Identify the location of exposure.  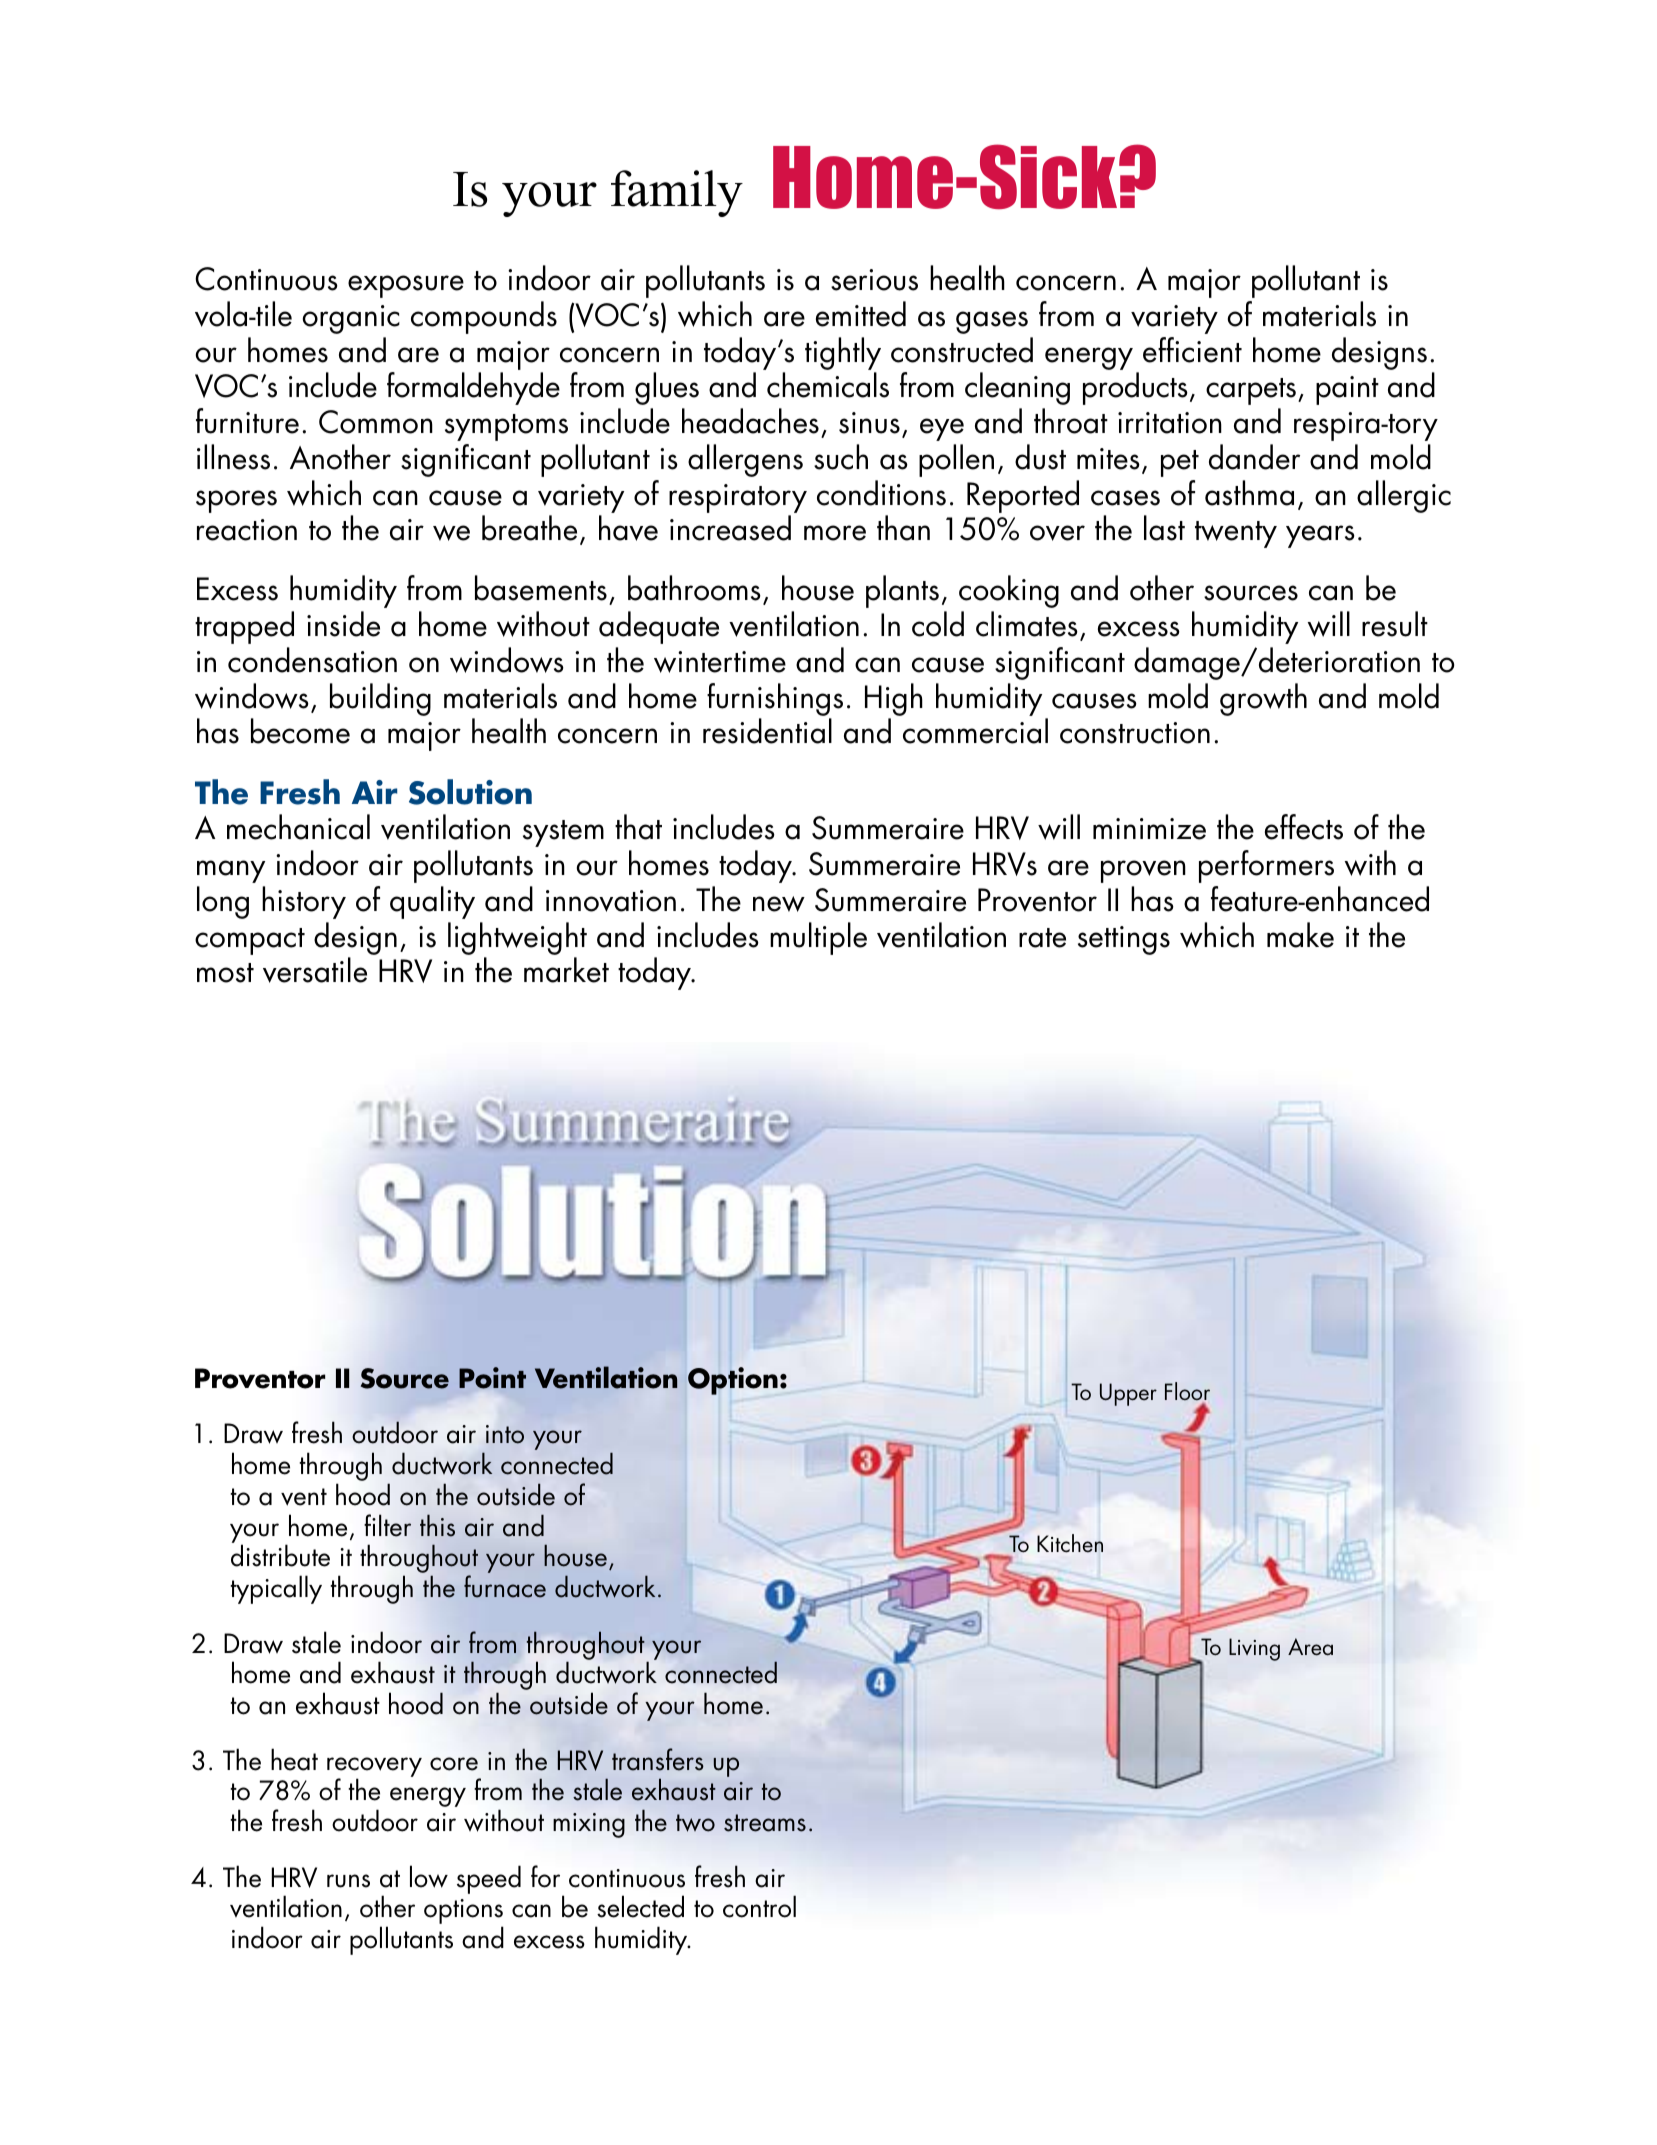
(406, 286).
